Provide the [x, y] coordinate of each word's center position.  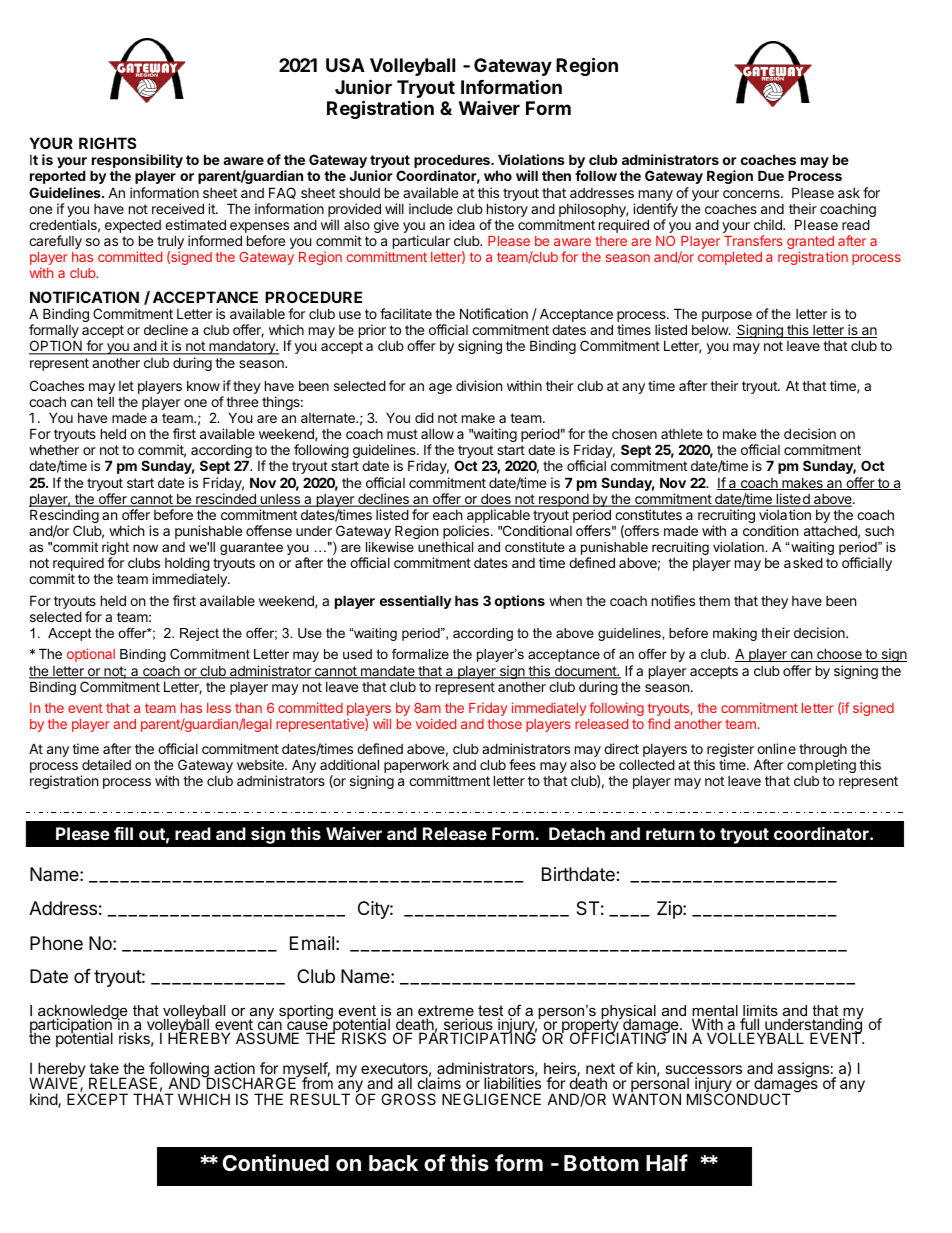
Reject [199, 634]
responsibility [137, 162]
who [498, 175]
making [735, 634]
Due [771, 175]
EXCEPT [97, 1099]
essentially [416, 602]
